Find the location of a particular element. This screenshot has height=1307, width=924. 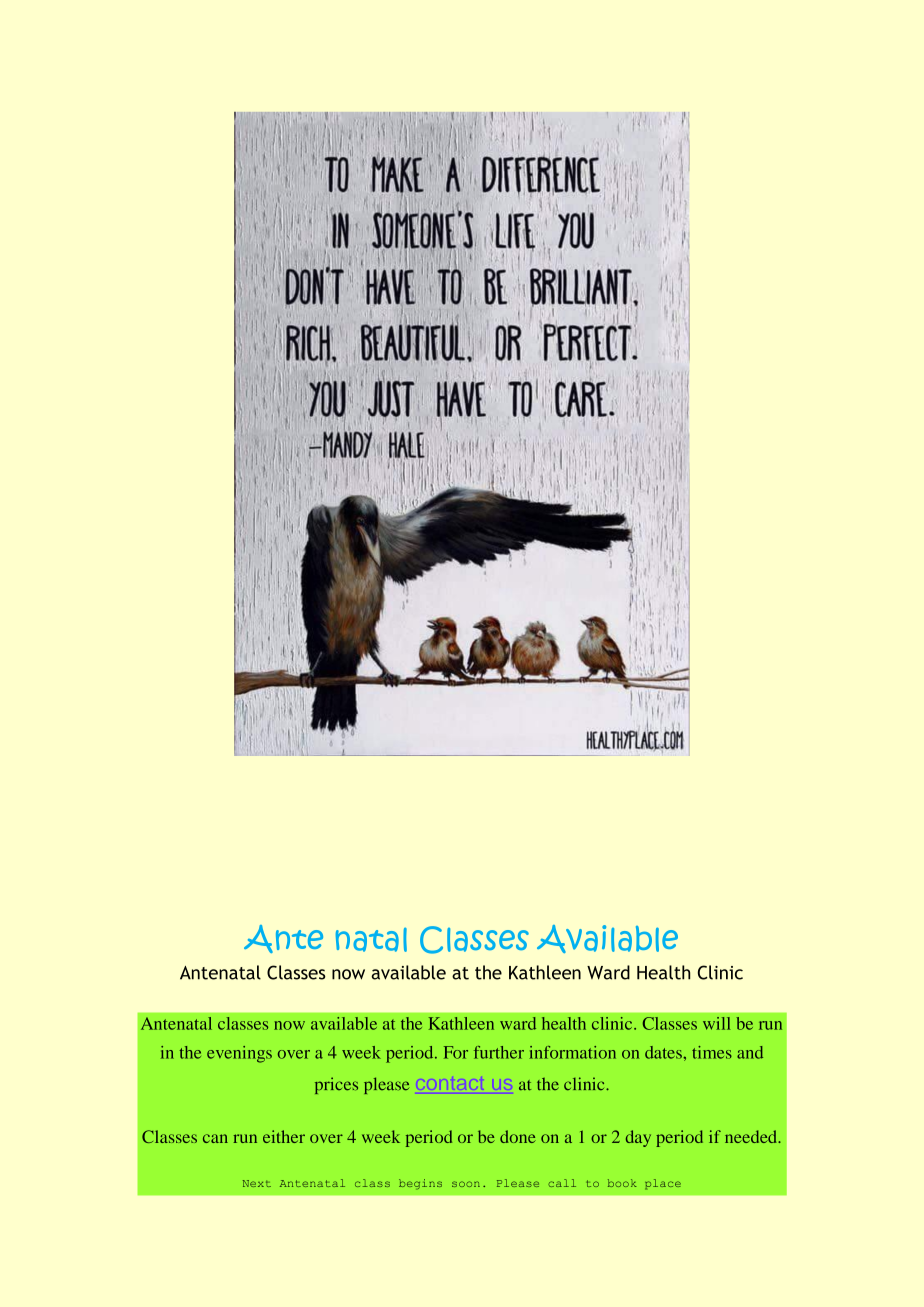

will is located at coordinates (717, 1023).
